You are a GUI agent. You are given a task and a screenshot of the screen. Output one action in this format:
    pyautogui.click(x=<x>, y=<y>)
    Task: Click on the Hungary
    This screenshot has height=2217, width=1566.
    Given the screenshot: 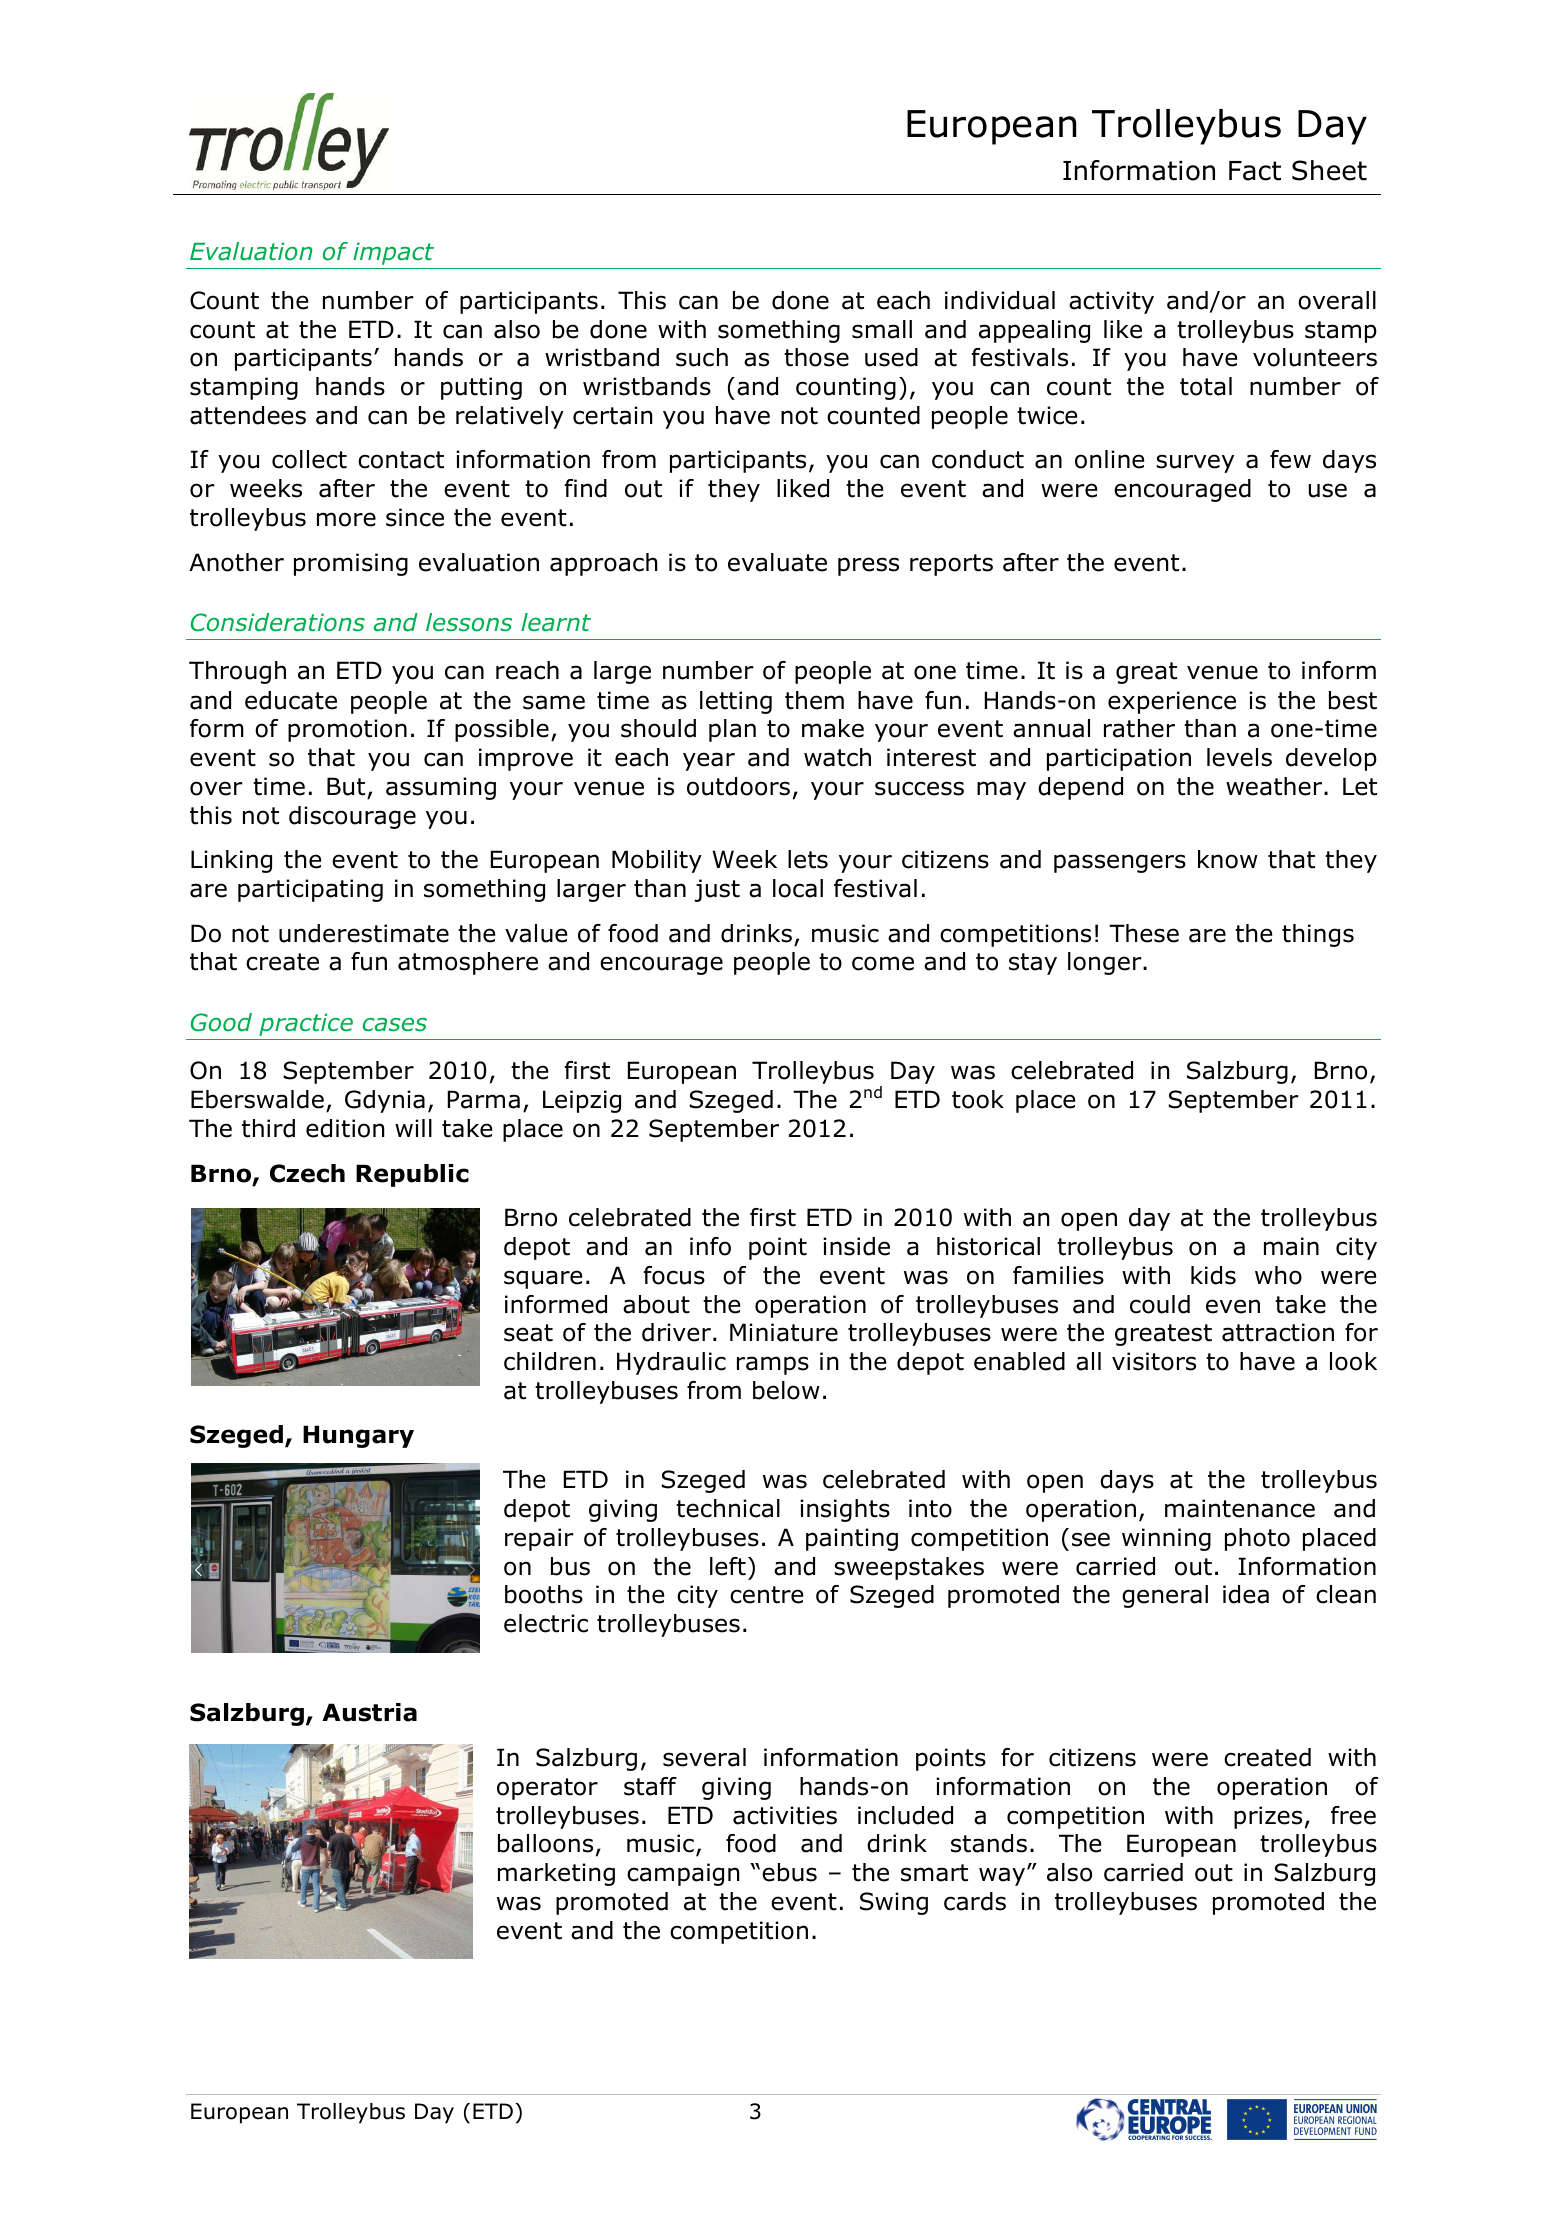 What is the action you would take?
    pyautogui.click(x=358, y=1436)
